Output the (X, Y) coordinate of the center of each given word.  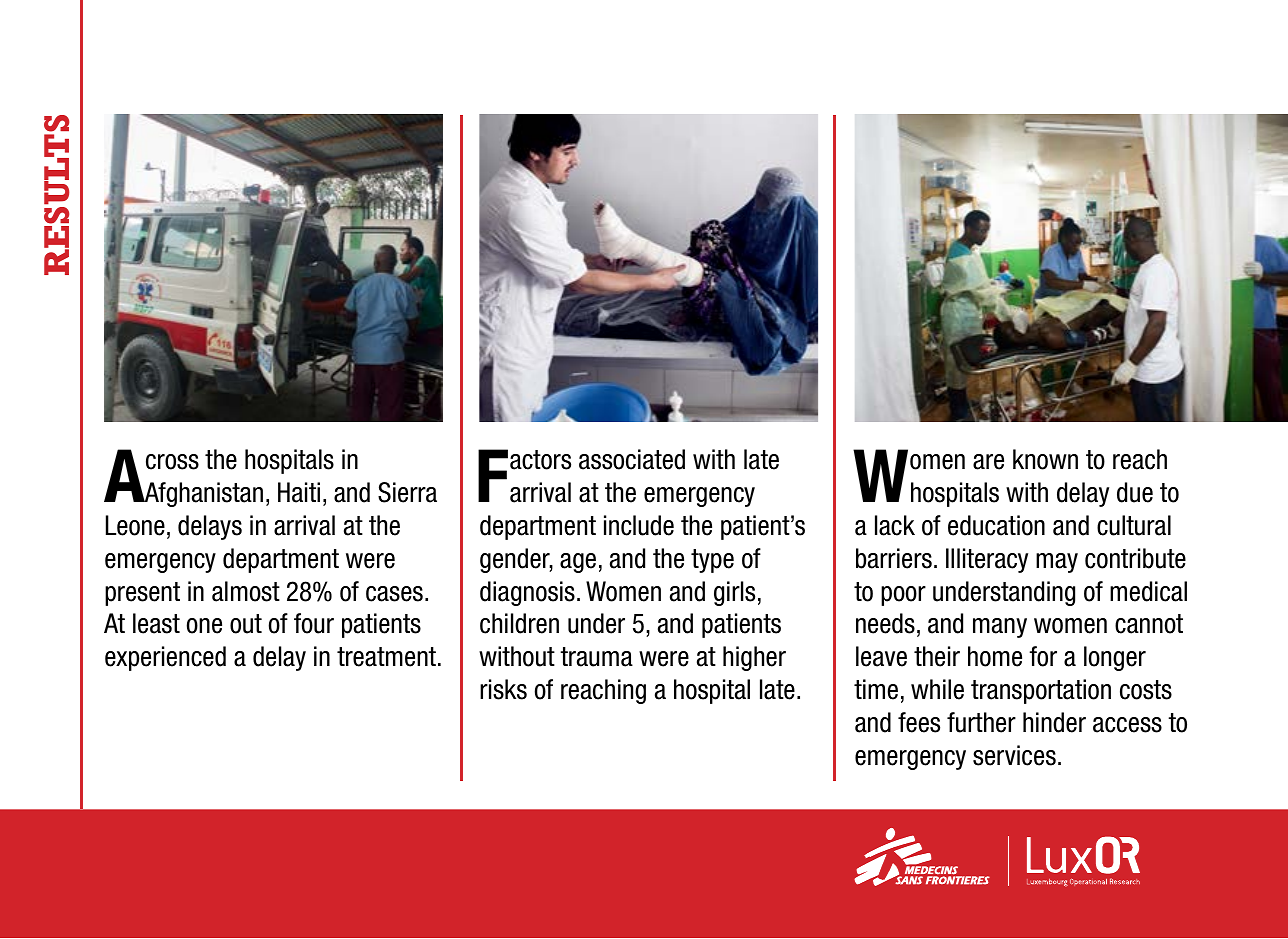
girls (734, 593)
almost (246, 591)
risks (503, 689)
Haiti (299, 492)
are (988, 462)
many (1000, 628)
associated (632, 459)
